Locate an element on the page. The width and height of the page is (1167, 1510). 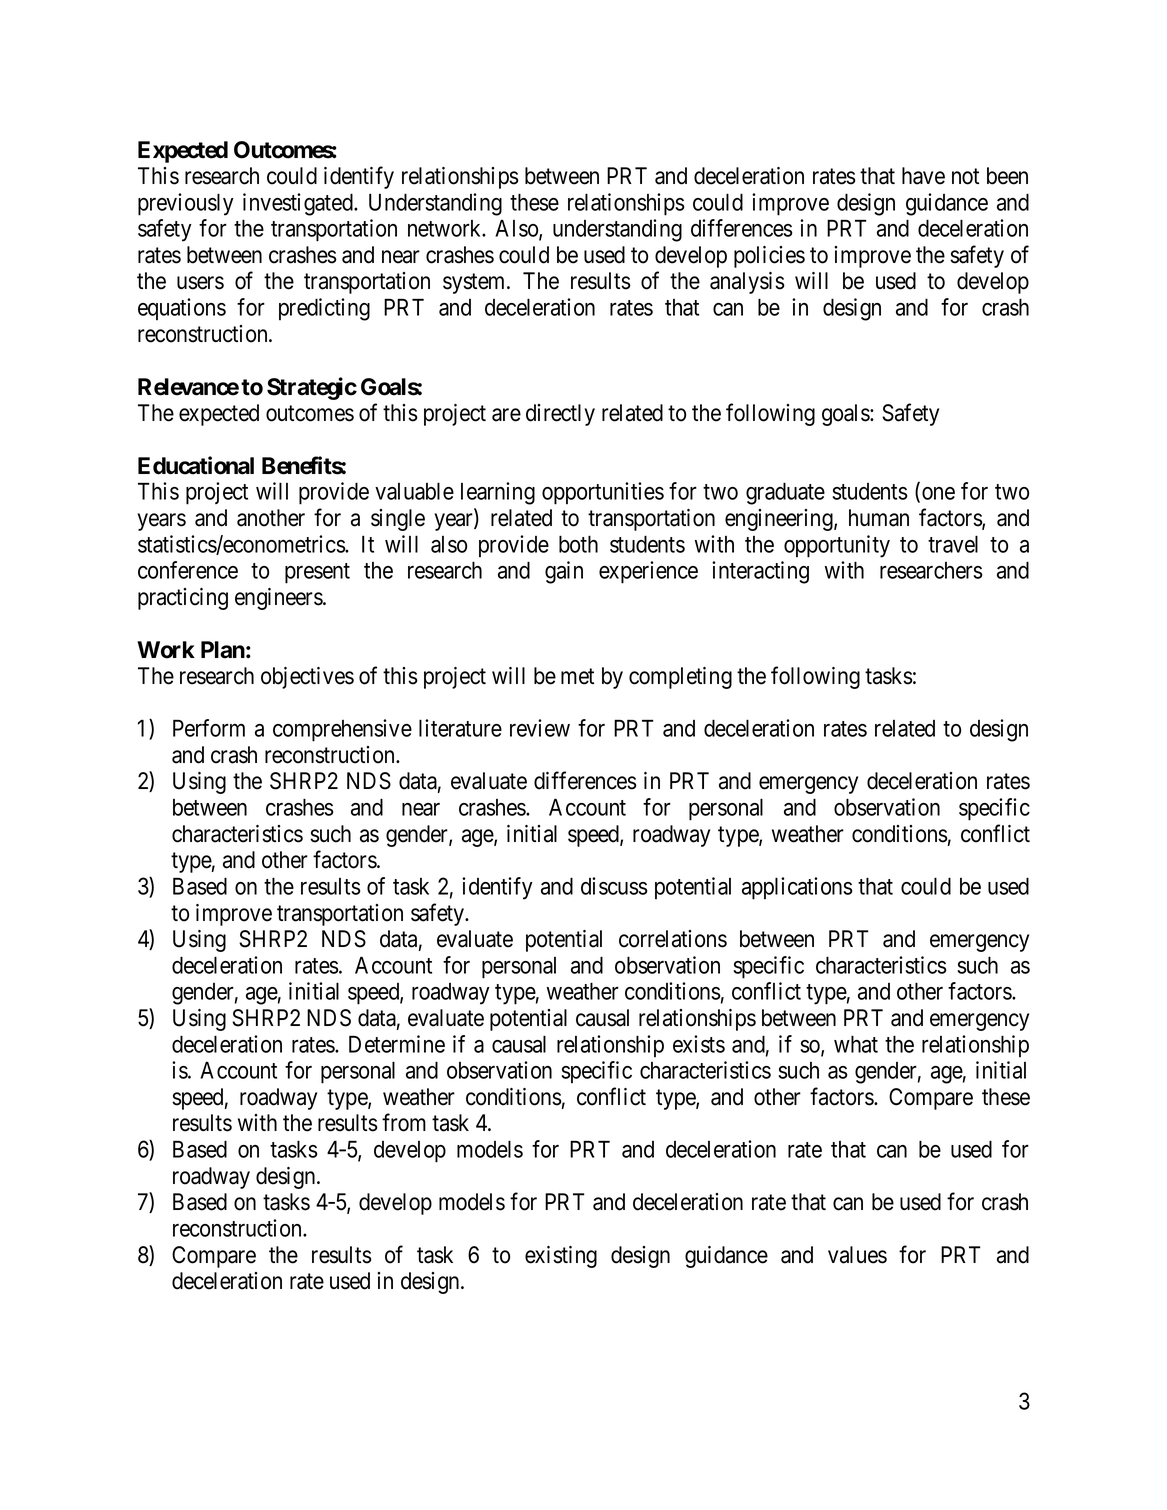
have is located at coordinates (923, 176).
